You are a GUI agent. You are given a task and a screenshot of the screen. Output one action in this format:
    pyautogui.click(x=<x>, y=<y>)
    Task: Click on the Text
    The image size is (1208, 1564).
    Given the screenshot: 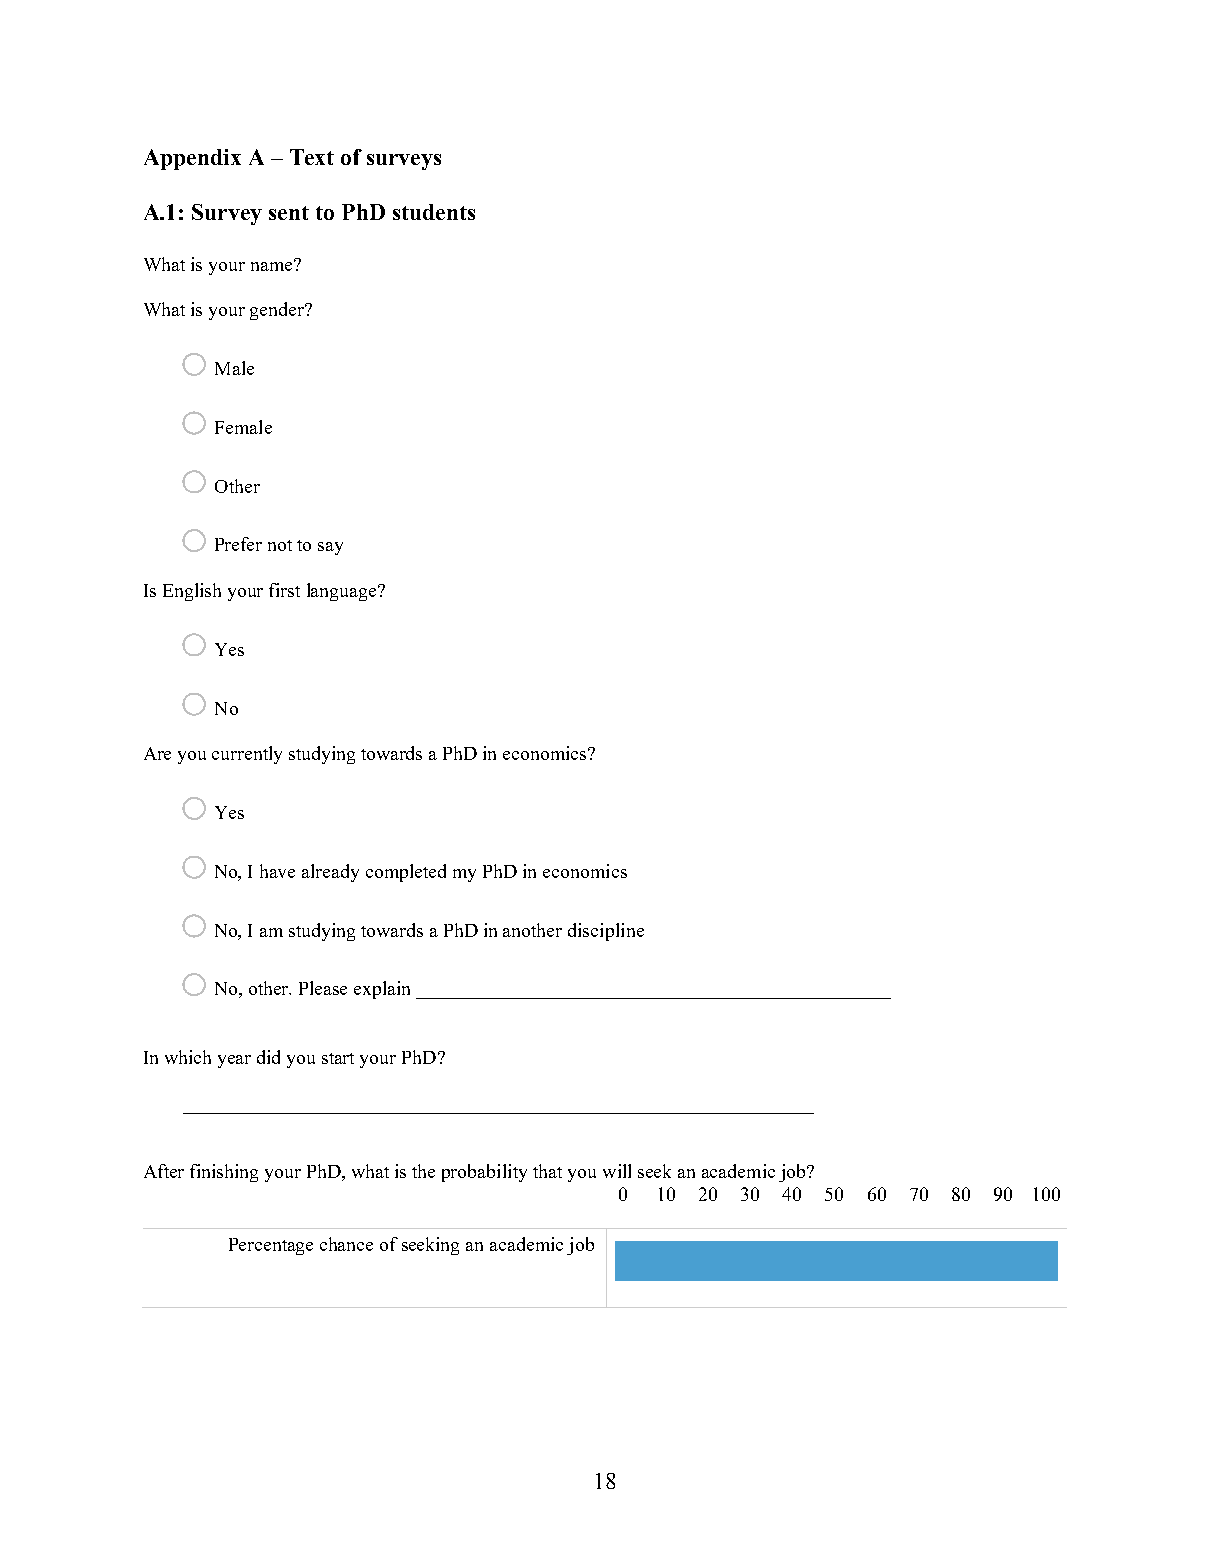 What is the action you would take?
    pyautogui.click(x=312, y=157)
